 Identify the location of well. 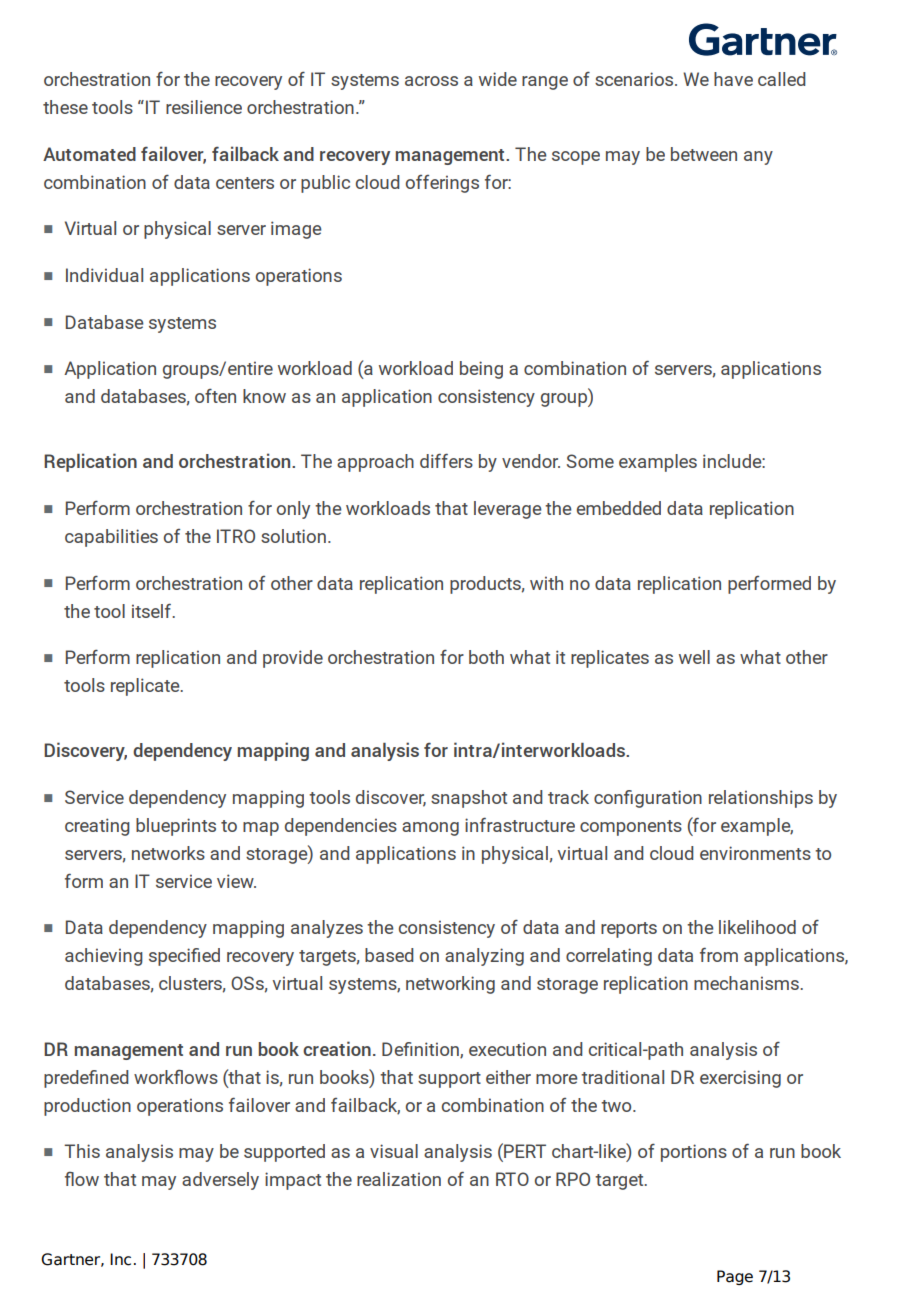
(694, 657).
